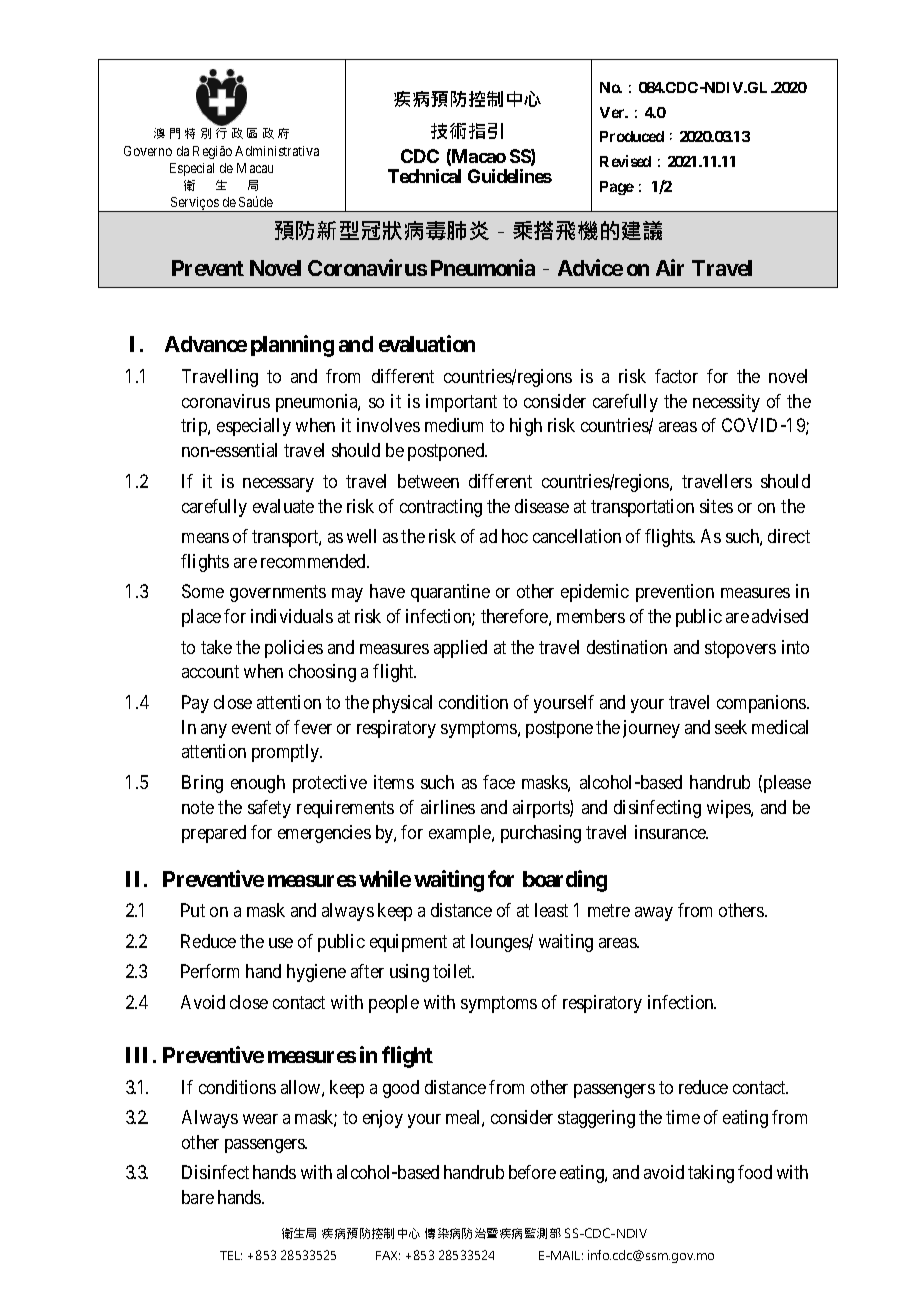 Image resolution: width=924 pixels, height=1307 pixels. What do you see at coordinates (450, 593) in the image?
I see `quarantine` at bounding box center [450, 593].
